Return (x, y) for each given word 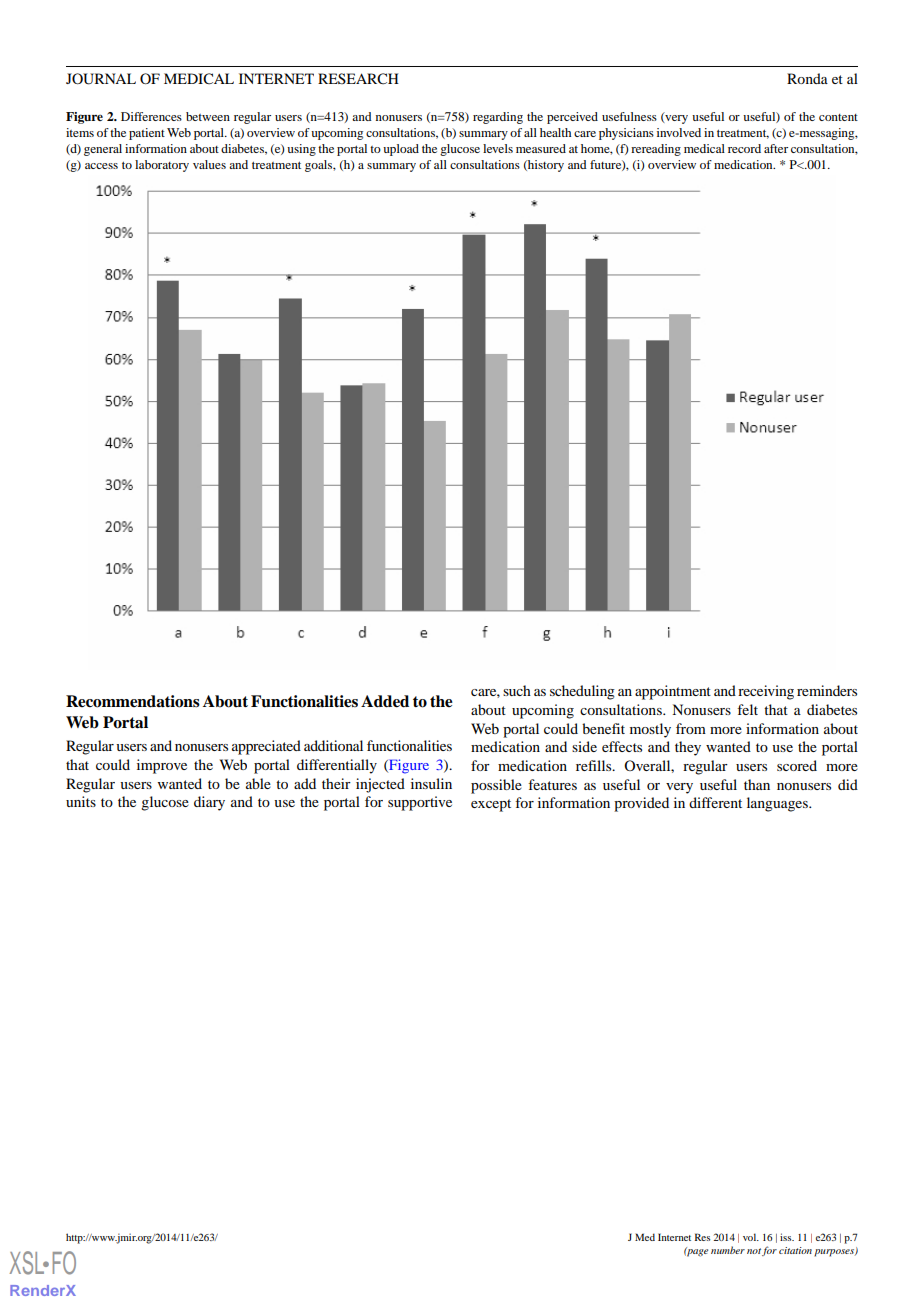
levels (498, 148)
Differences (151, 116)
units (81, 801)
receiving (766, 692)
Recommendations (133, 701)
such (517, 690)
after (776, 148)
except (491, 805)
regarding (498, 118)
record (744, 148)
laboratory (162, 166)
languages (778, 804)
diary (209, 803)
